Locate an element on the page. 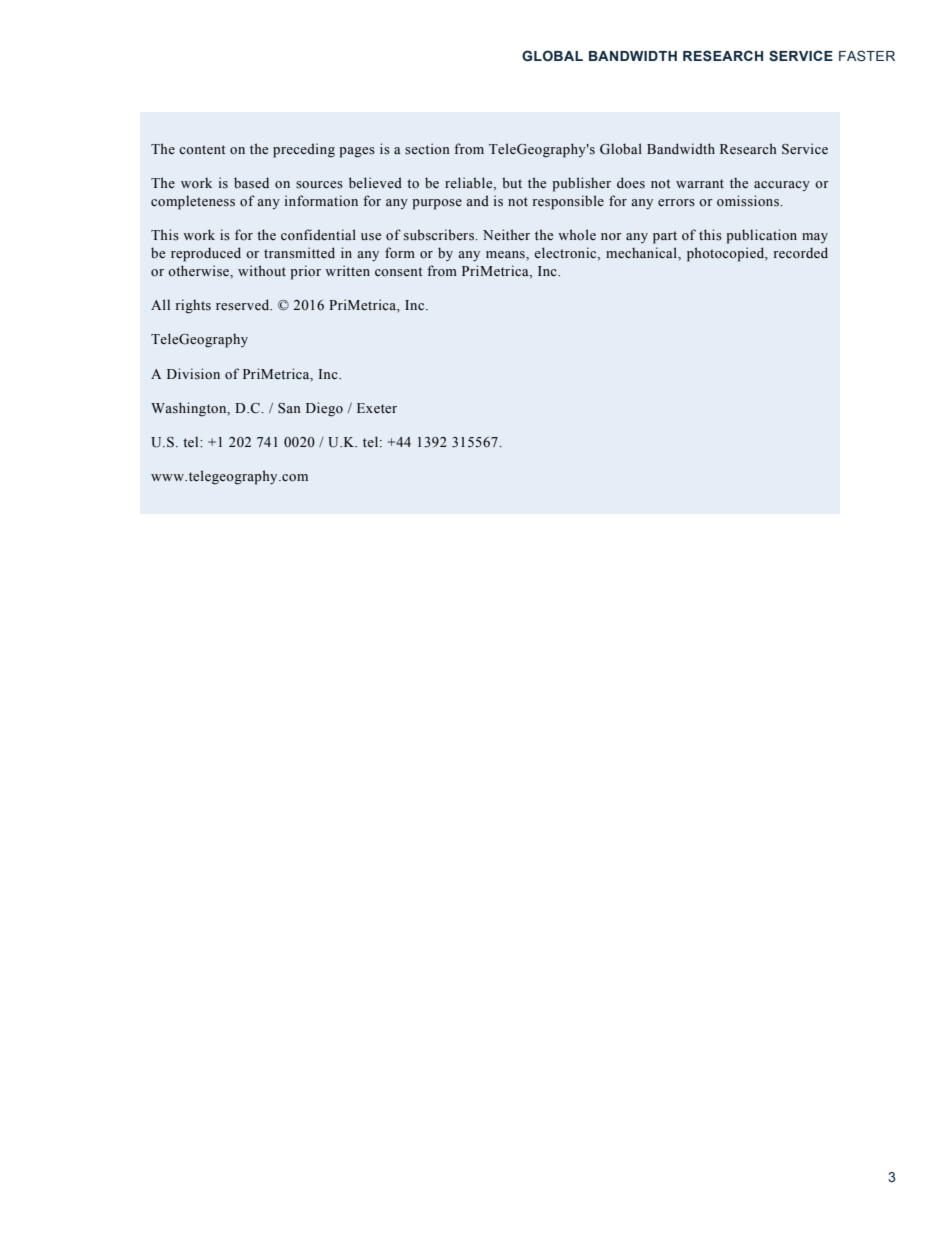  San is located at coordinates (289, 408).
